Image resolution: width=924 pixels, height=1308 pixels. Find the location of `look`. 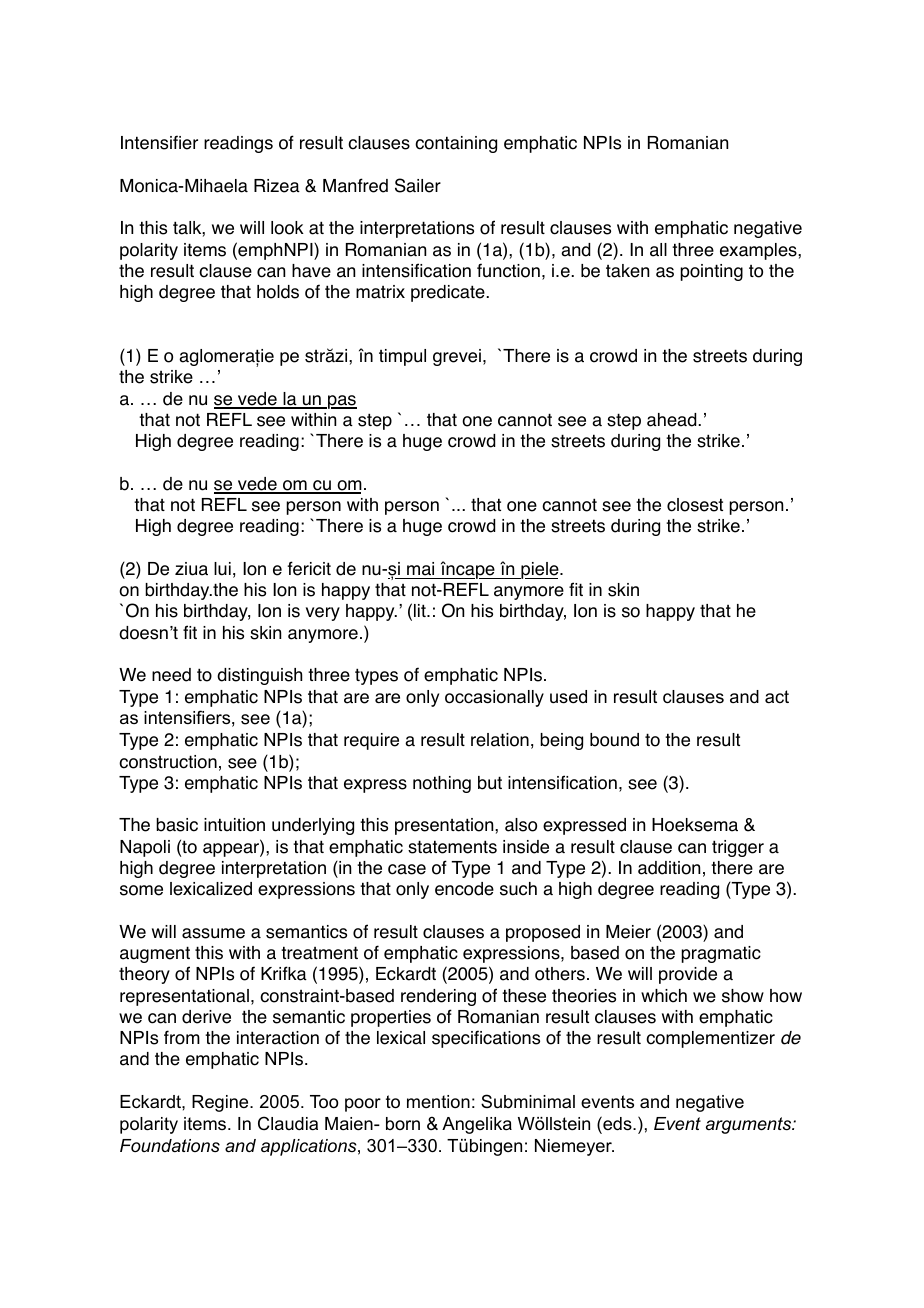

look is located at coordinates (287, 228).
